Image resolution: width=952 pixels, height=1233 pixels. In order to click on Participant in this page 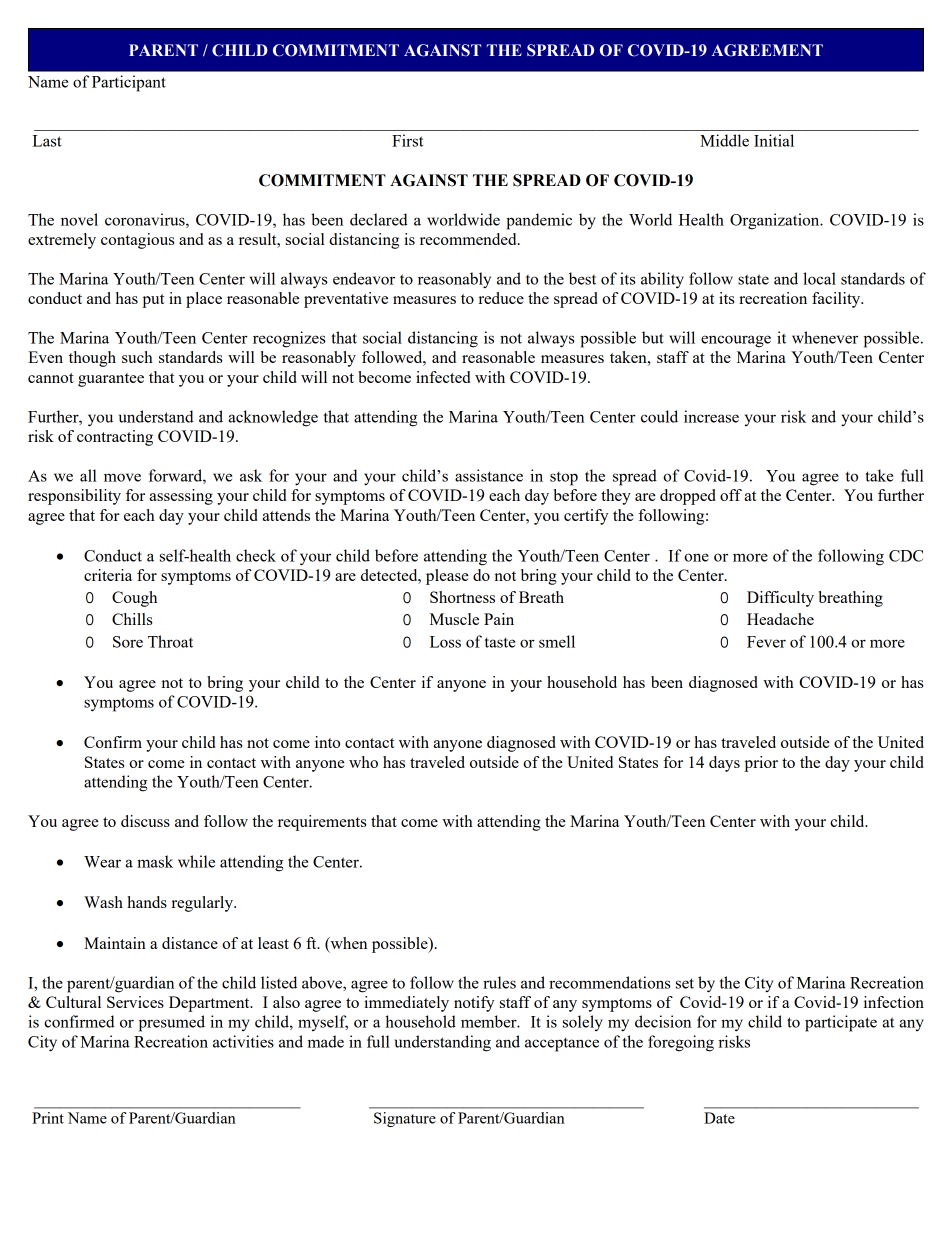, I will do `click(129, 83)`.
